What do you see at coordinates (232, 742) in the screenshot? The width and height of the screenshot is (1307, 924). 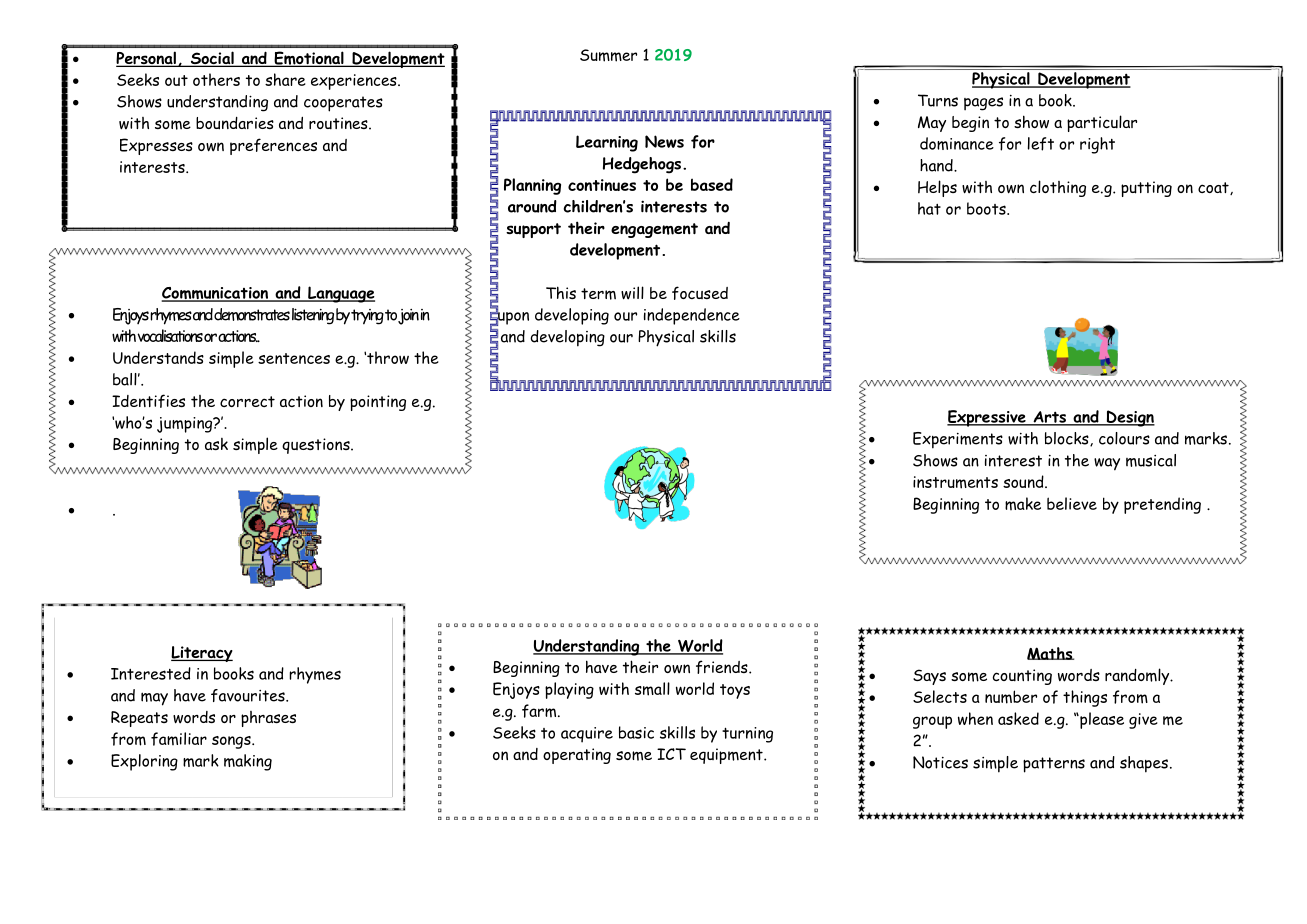 I see `songs` at bounding box center [232, 742].
